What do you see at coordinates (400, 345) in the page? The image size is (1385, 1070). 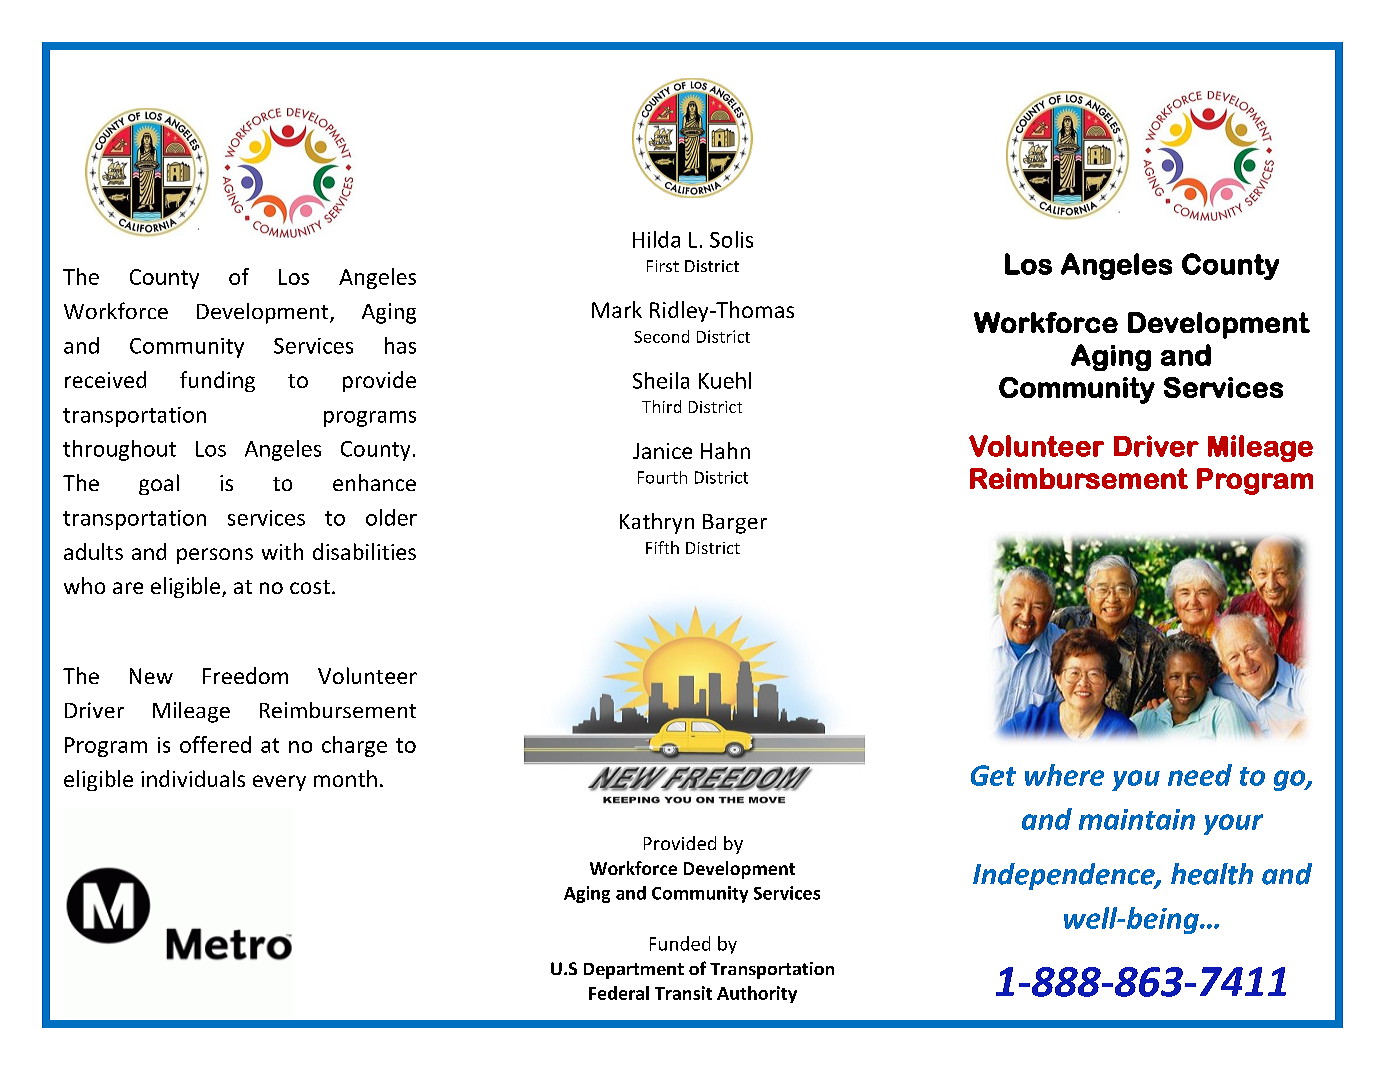 I see `has` at bounding box center [400, 345].
